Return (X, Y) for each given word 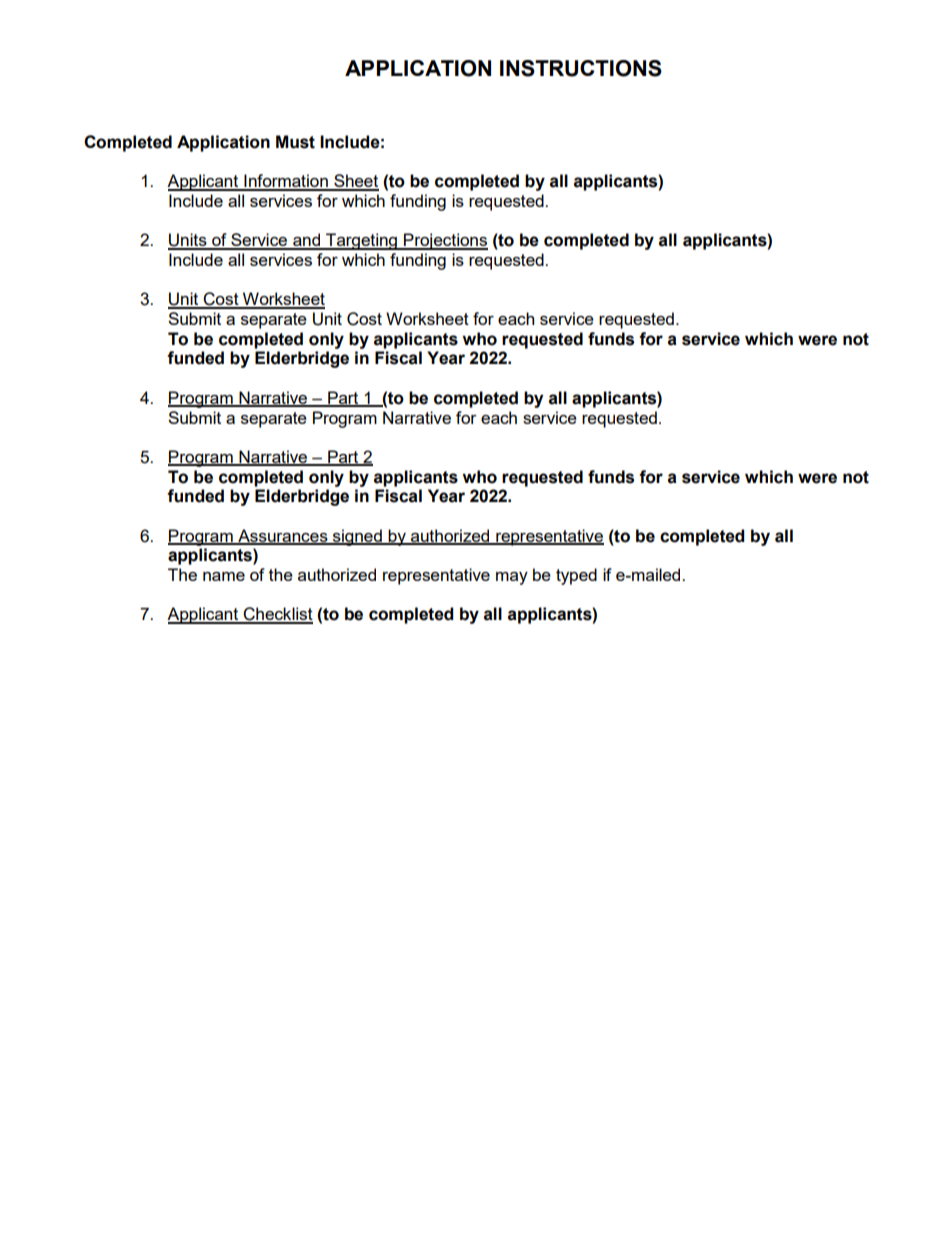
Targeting (361, 241)
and (306, 241)
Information (286, 182)
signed (357, 537)
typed (576, 576)
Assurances (283, 536)
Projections (445, 241)
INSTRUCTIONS (581, 68)
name (224, 576)
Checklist (277, 615)
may (512, 578)
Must (295, 142)
